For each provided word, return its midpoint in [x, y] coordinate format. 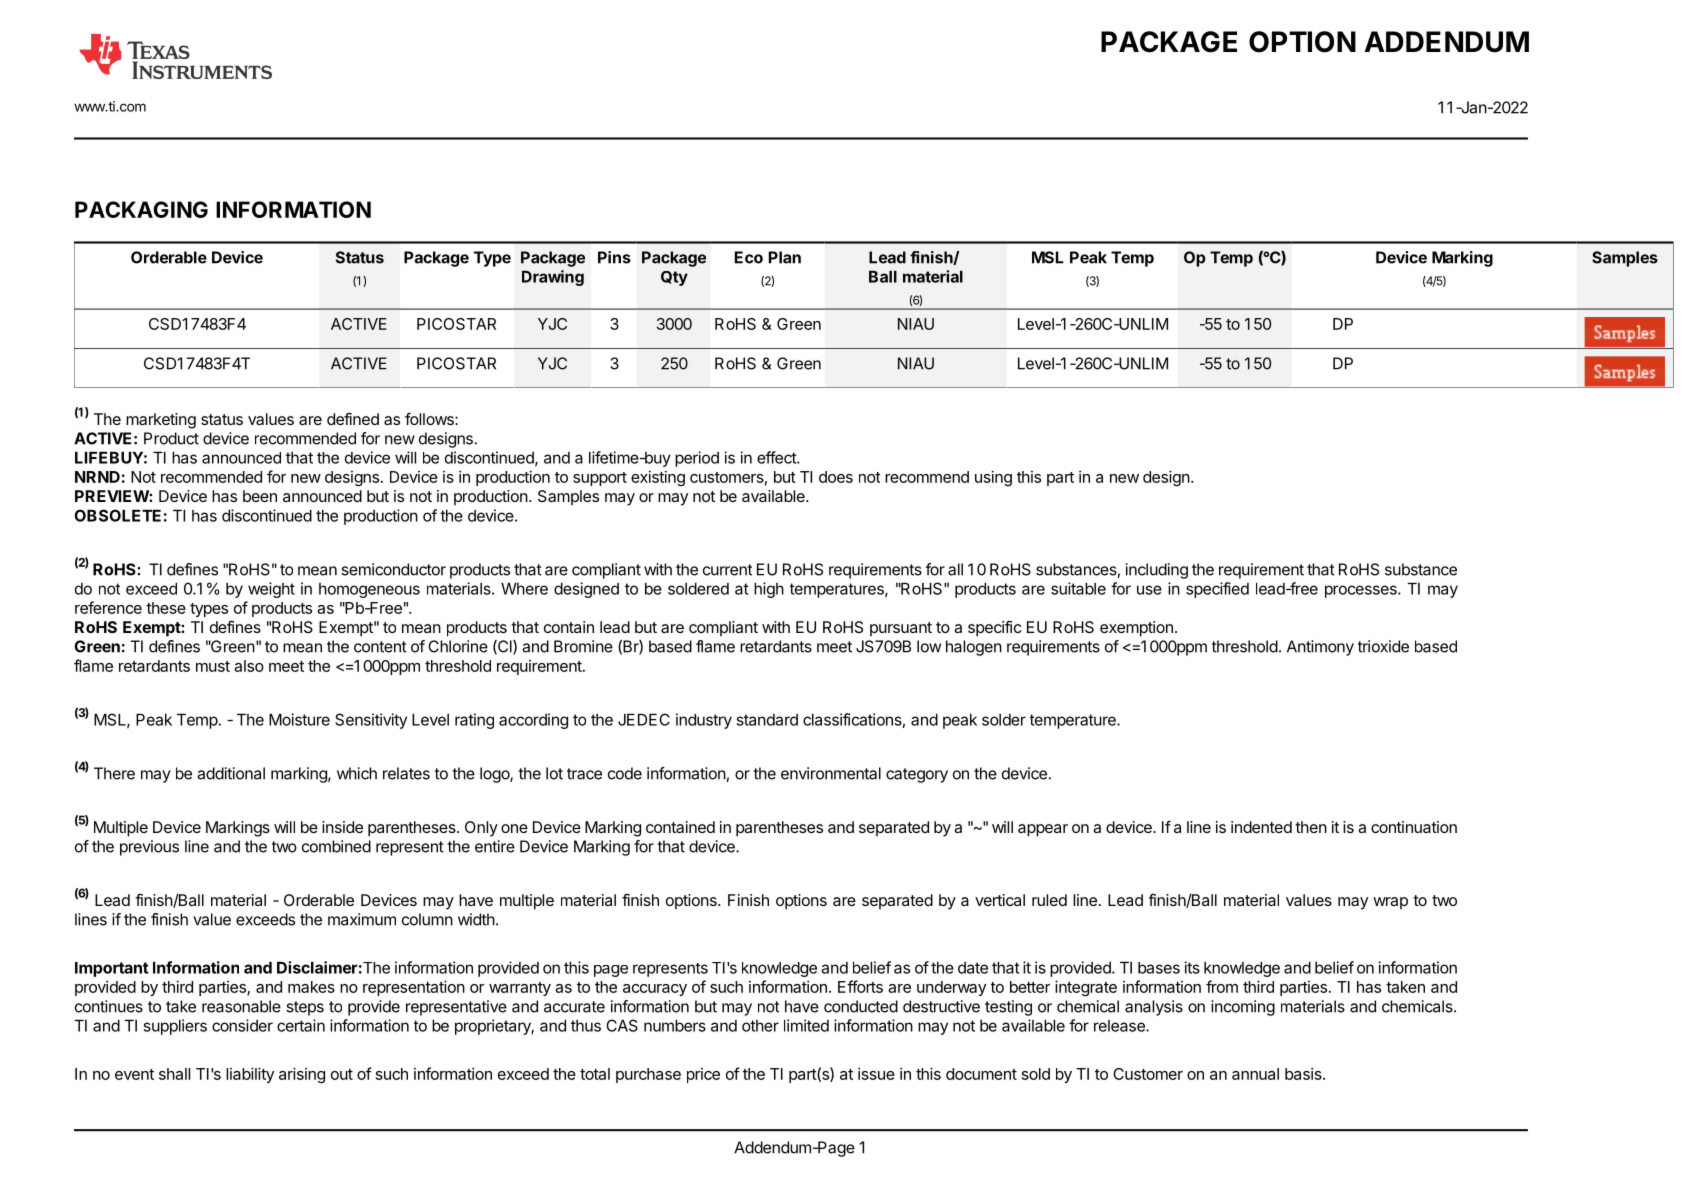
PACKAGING [141, 209]
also [249, 666]
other [760, 1026]
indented [1261, 827]
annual [1255, 1074]
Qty [674, 278]
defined [353, 418]
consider [242, 1025]
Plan [785, 257]
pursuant [901, 629]
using [993, 478]
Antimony [1320, 648]
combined [336, 846]
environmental [831, 773]
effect [777, 457]
